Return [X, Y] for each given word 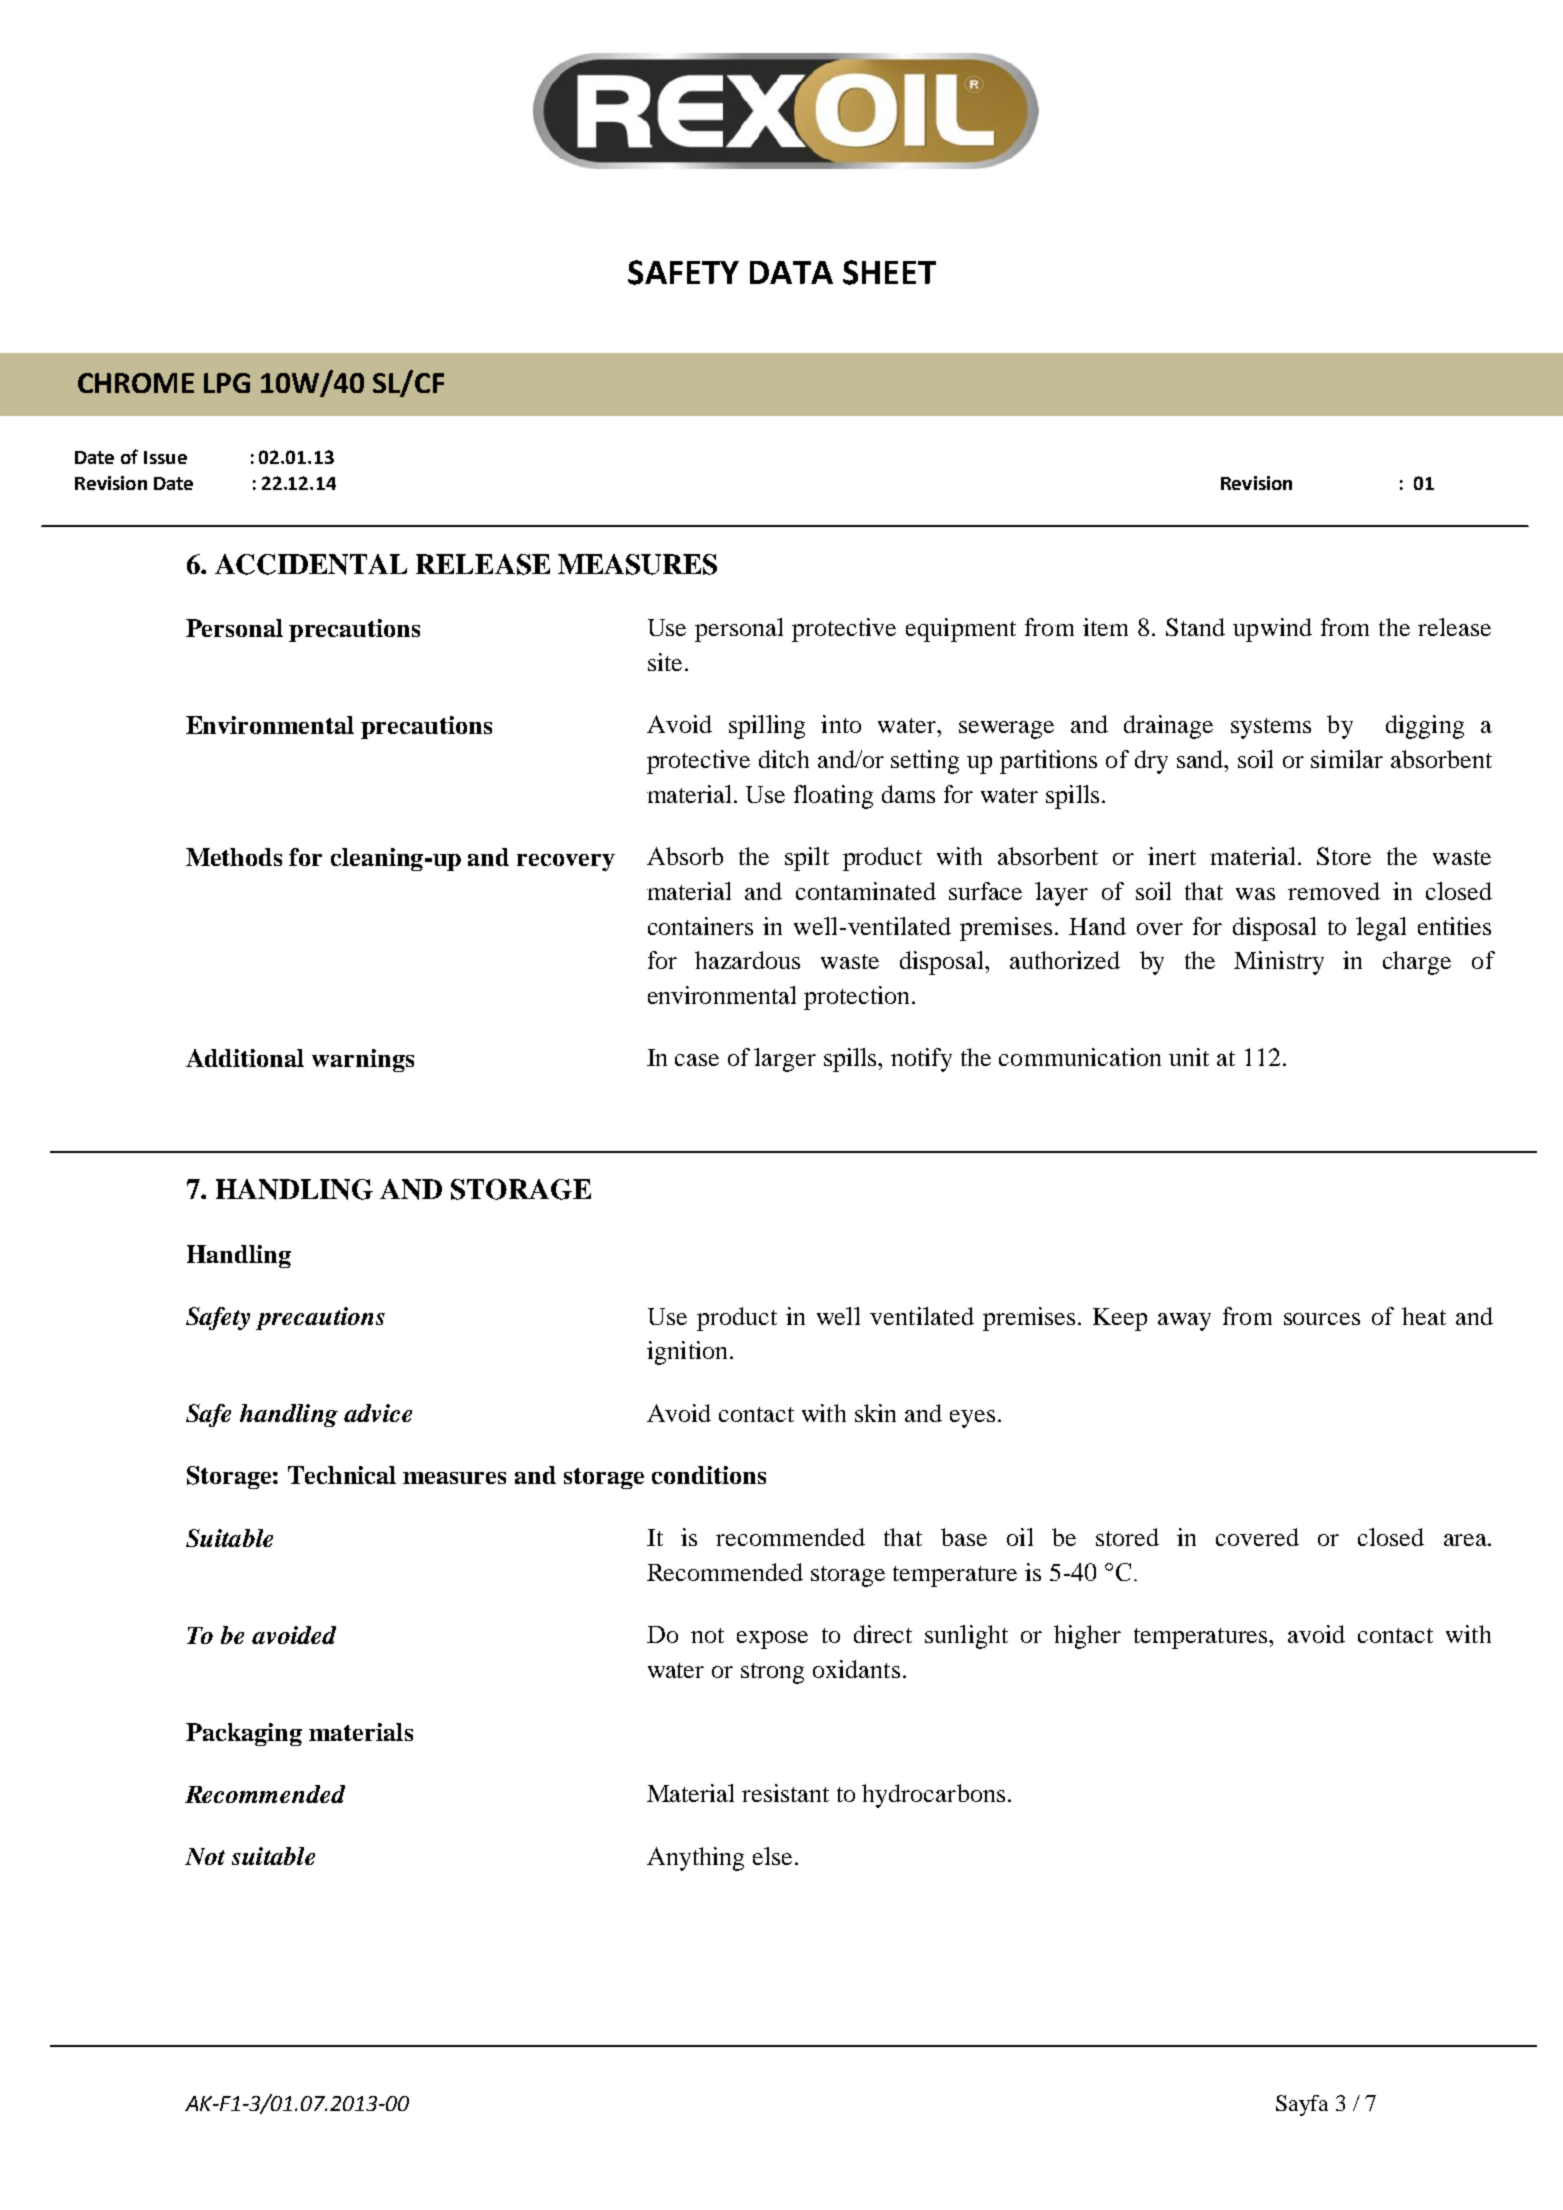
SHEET [889, 272]
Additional [245, 1058]
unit [1189, 1057]
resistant [785, 1793]
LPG [227, 383]
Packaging [244, 1734]
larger [785, 1060]
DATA [791, 272]
